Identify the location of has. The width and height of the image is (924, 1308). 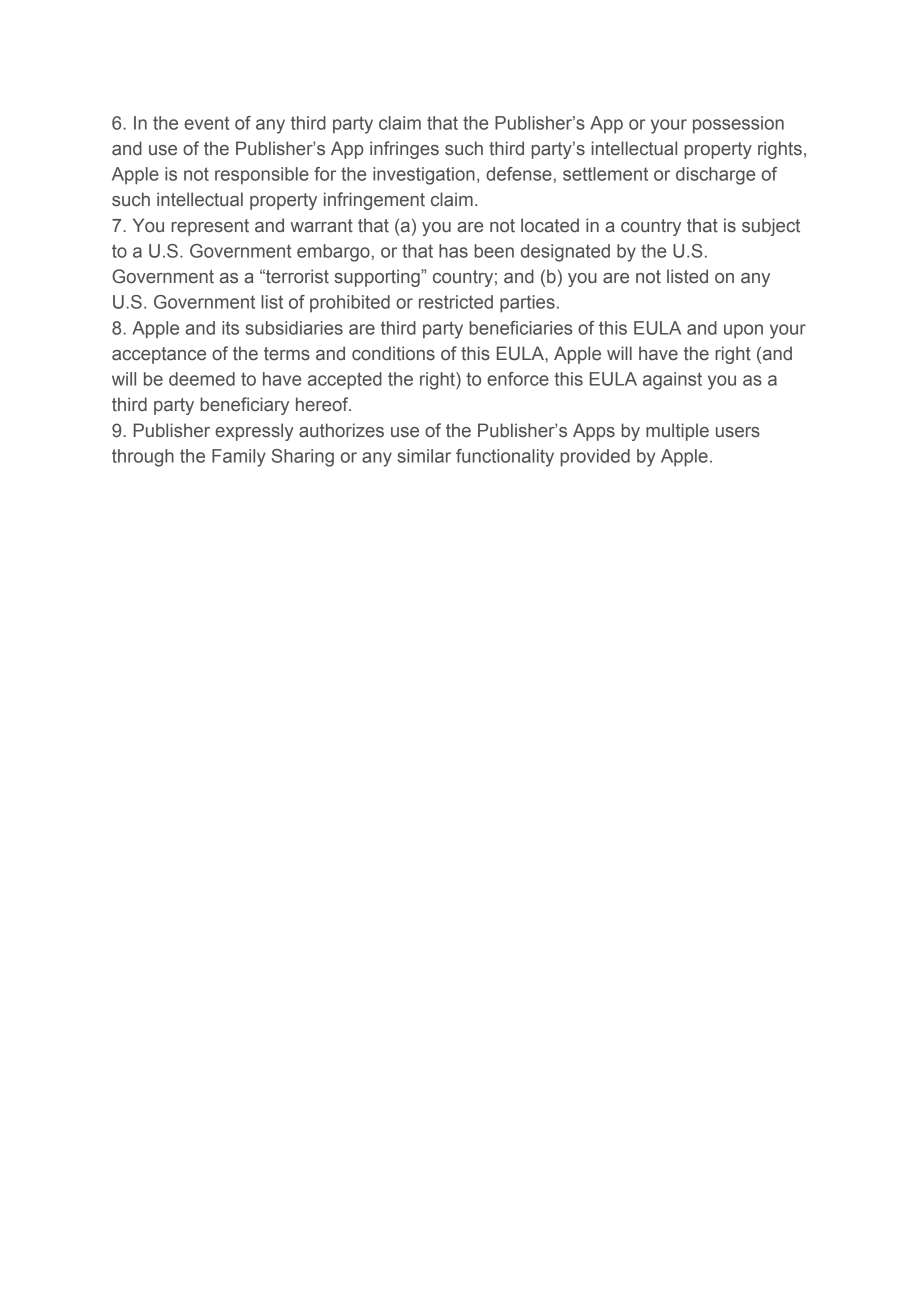
(453, 251).
